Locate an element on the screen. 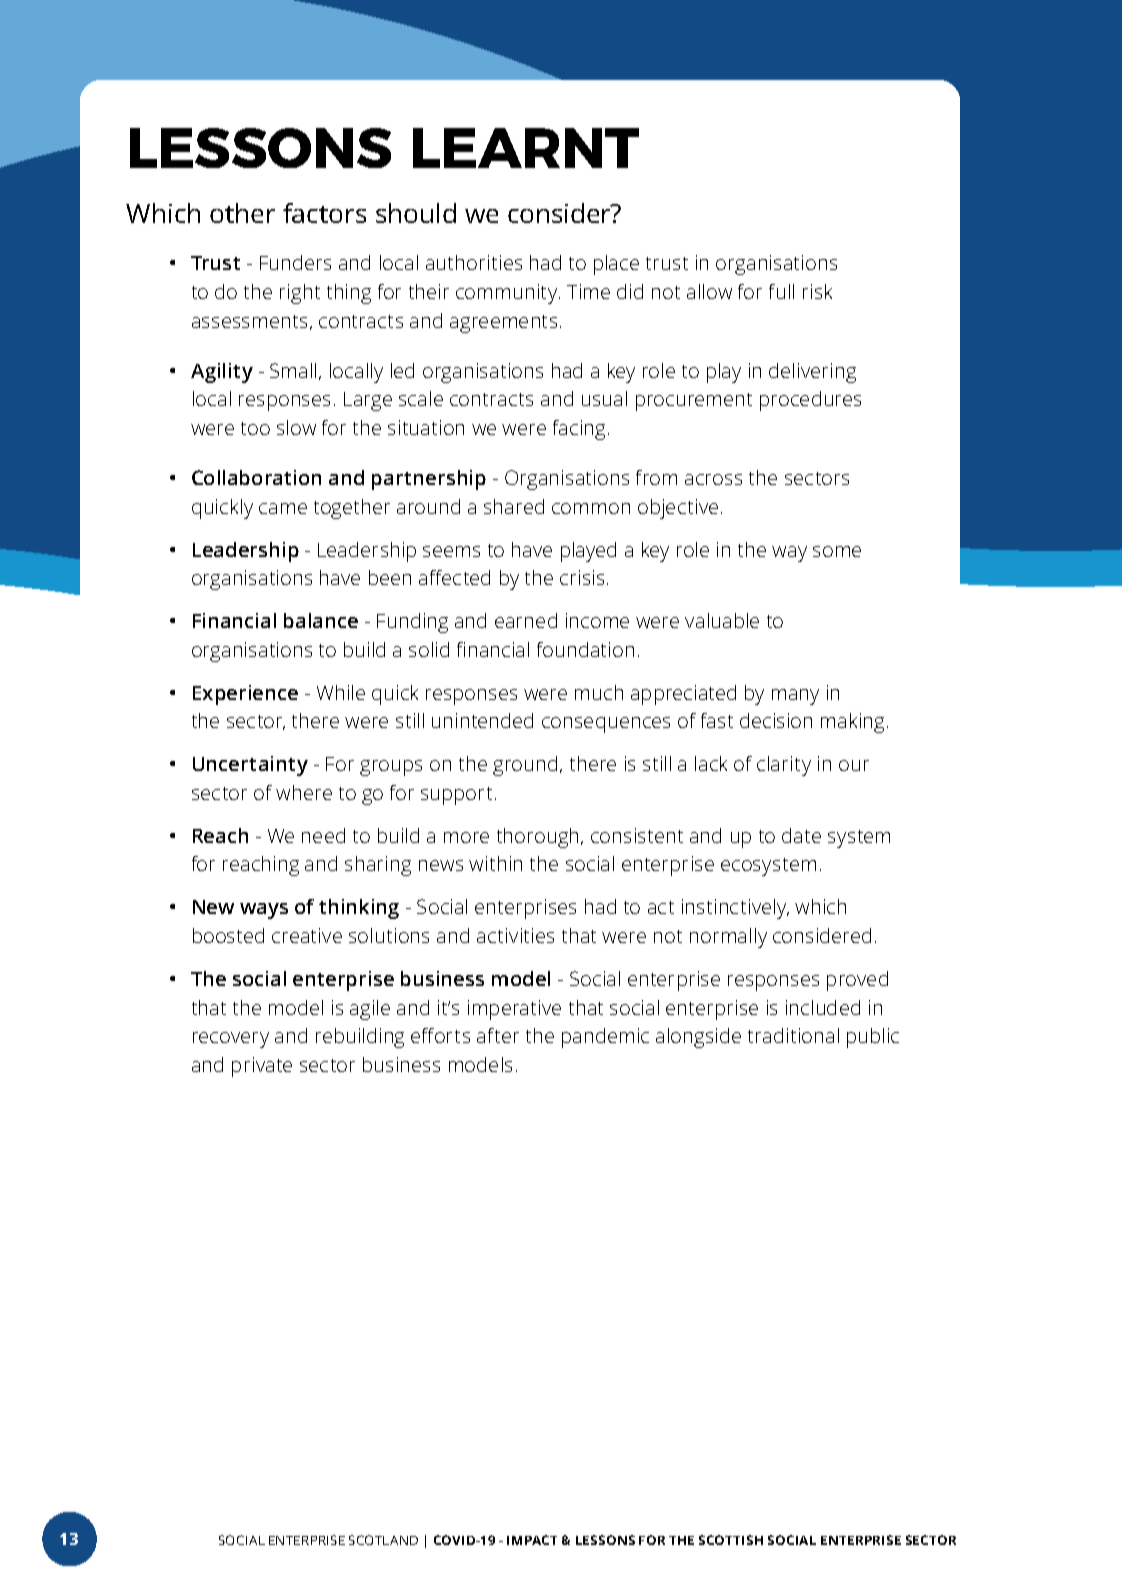 Image resolution: width=1122 pixels, height=1586 pixels. earned is located at coordinates (526, 620).
